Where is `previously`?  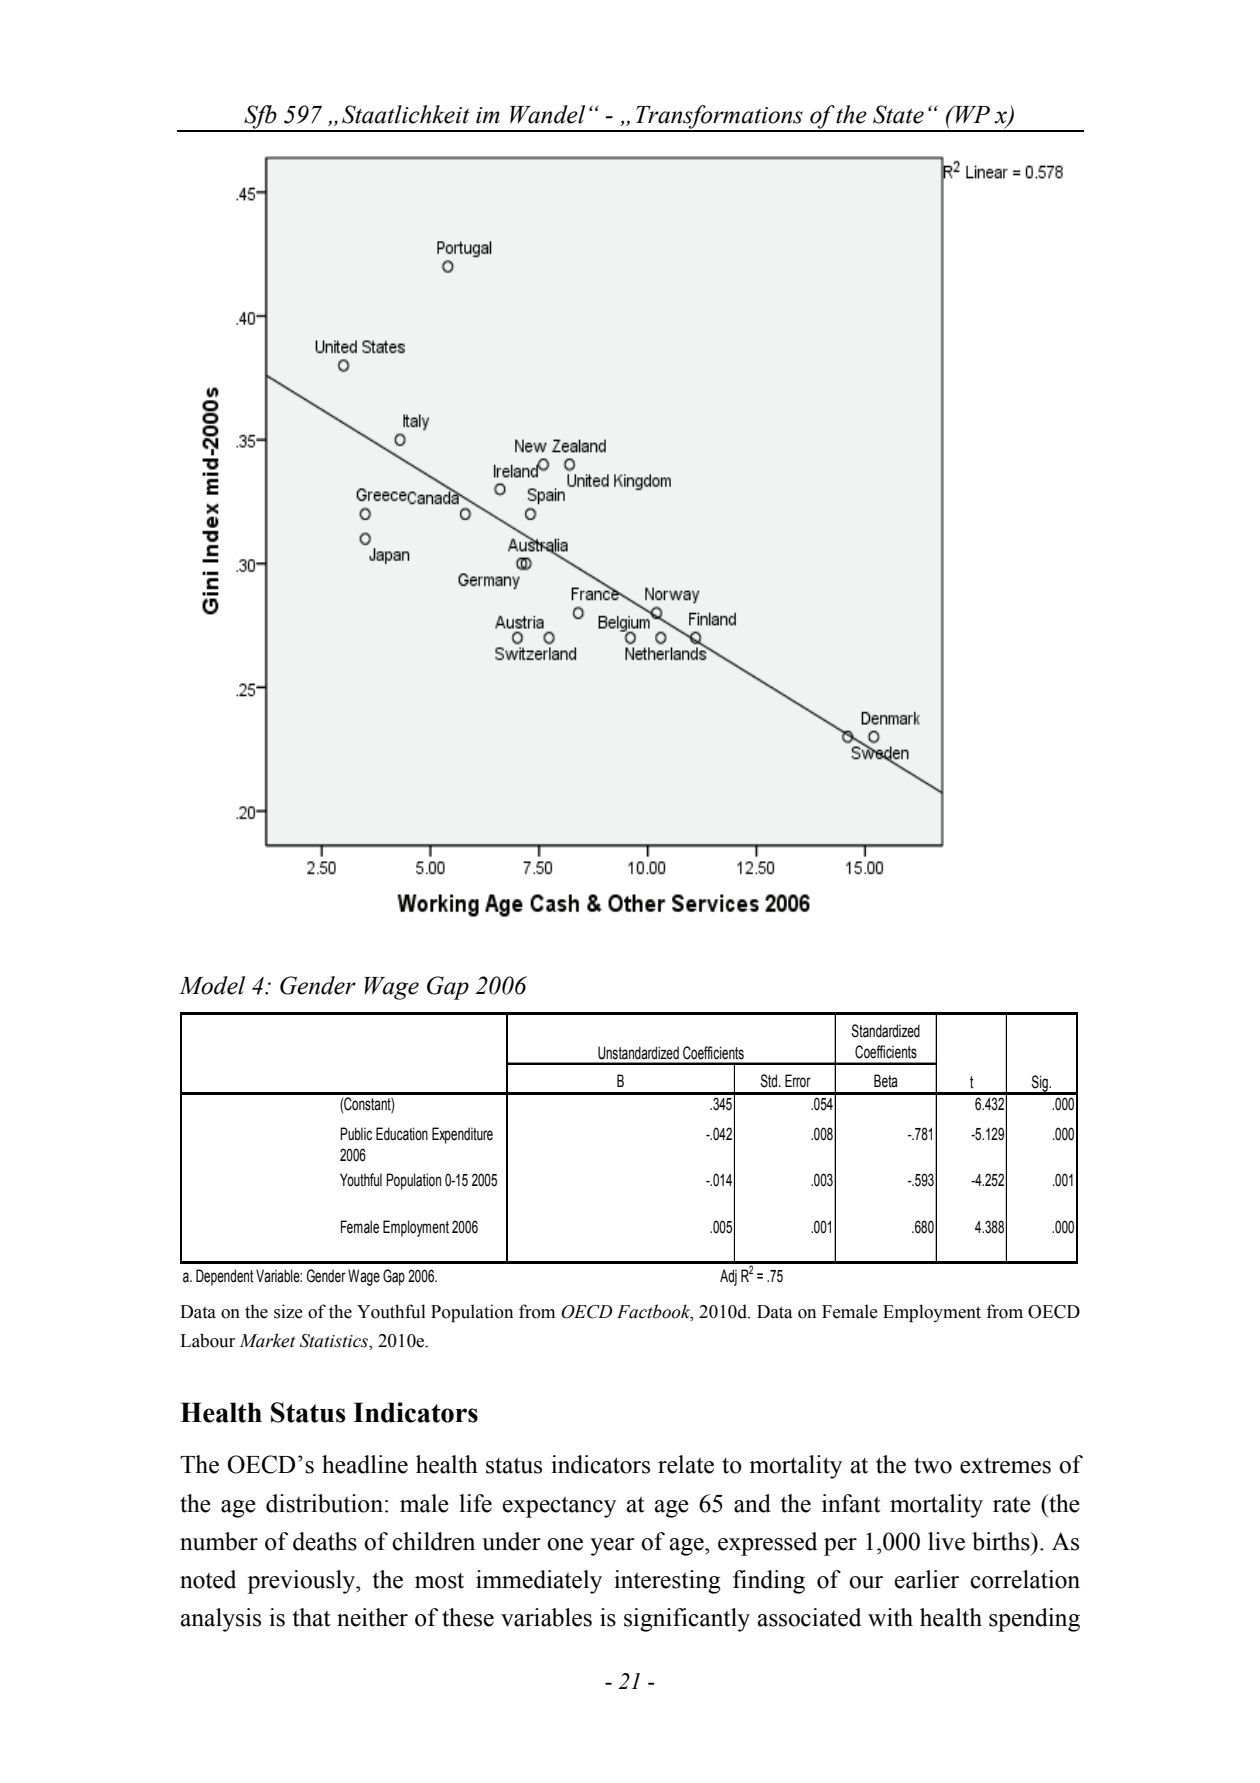
previously is located at coordinates (302, 1582).
